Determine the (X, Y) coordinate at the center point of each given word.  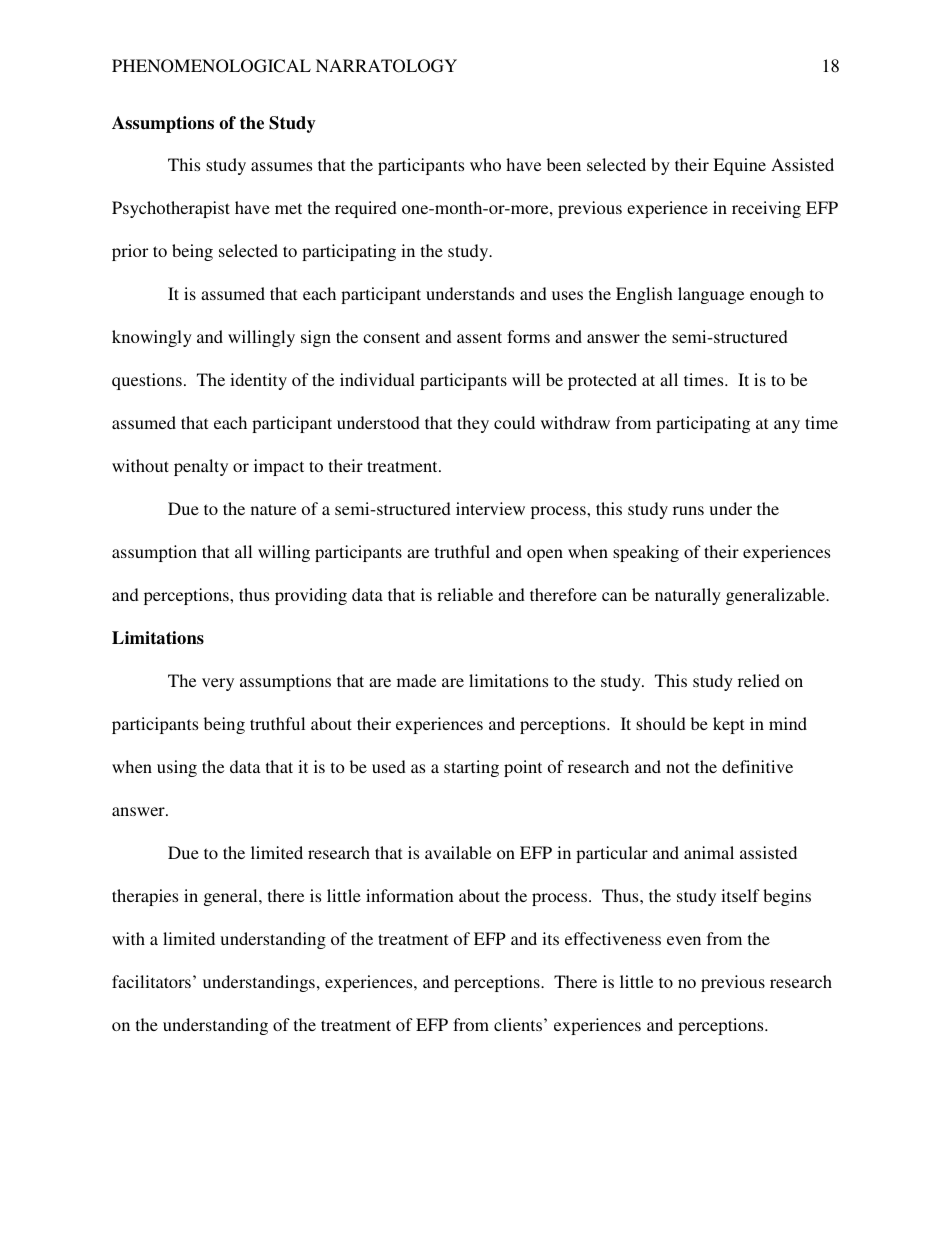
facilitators (151, 981)
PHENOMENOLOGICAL (211, 66)
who (485, 164)
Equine (739, 166)
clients (519, 1024)
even (684, 940)
